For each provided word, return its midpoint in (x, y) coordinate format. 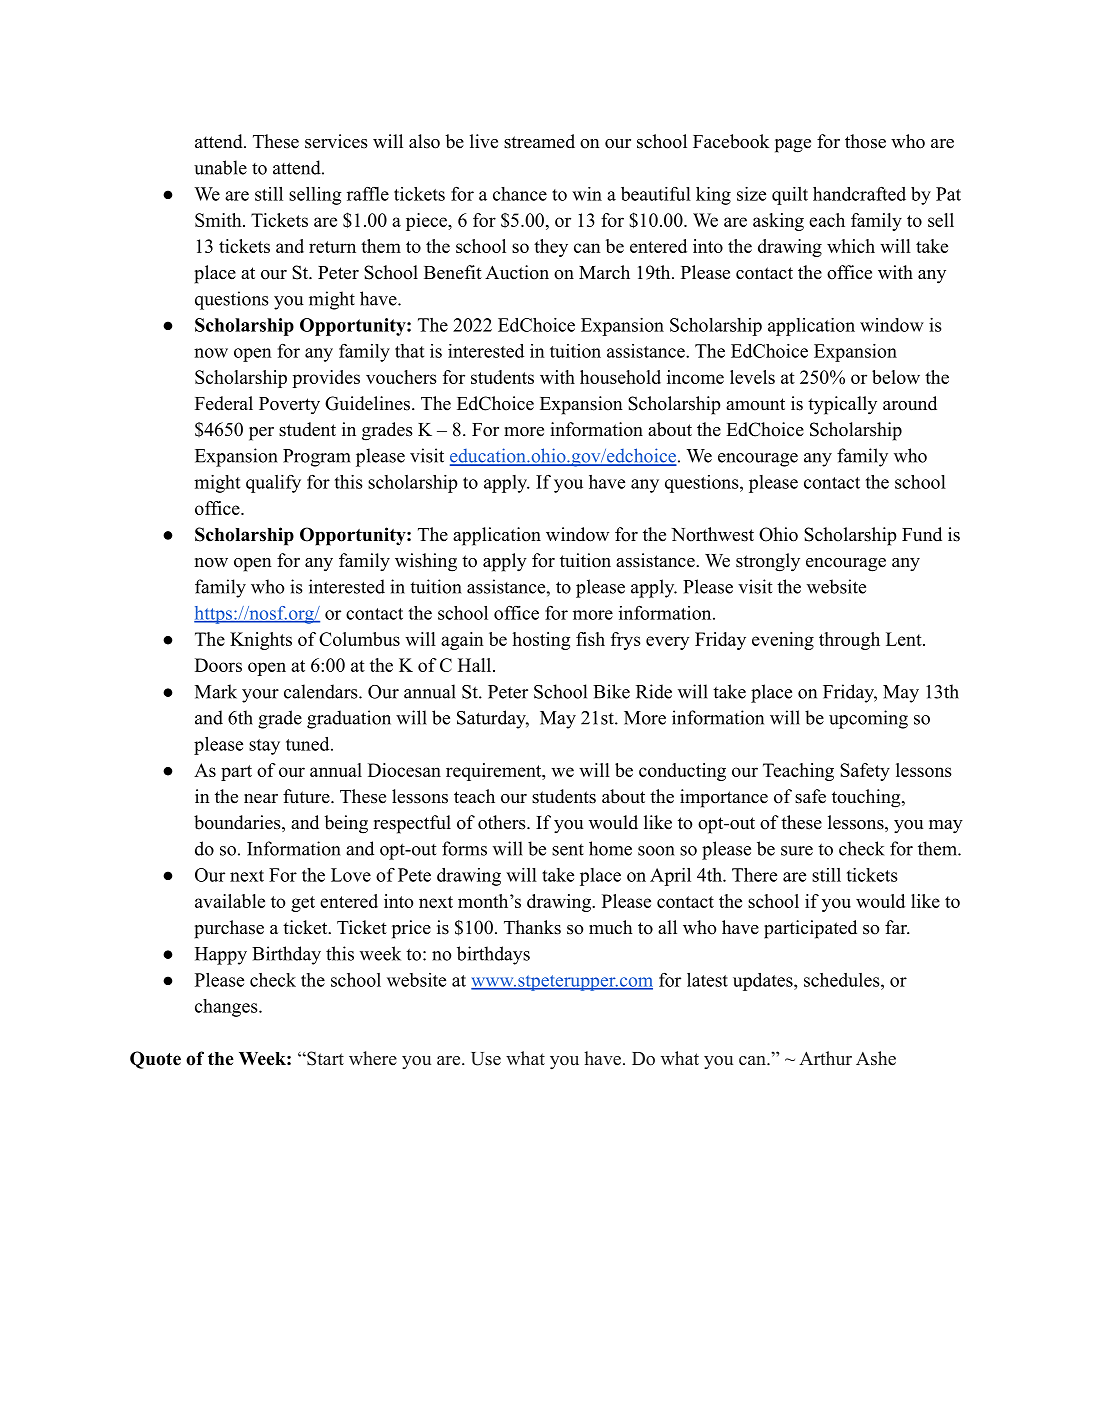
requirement (495, 772)
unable (220, 167)
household (620, 377)
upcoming (868, 719)
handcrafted (859, 194)
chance (520, 194)
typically (842, 405)
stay (264, 747)
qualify (273, 484)
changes (227, 1008)
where (373, 1058)
